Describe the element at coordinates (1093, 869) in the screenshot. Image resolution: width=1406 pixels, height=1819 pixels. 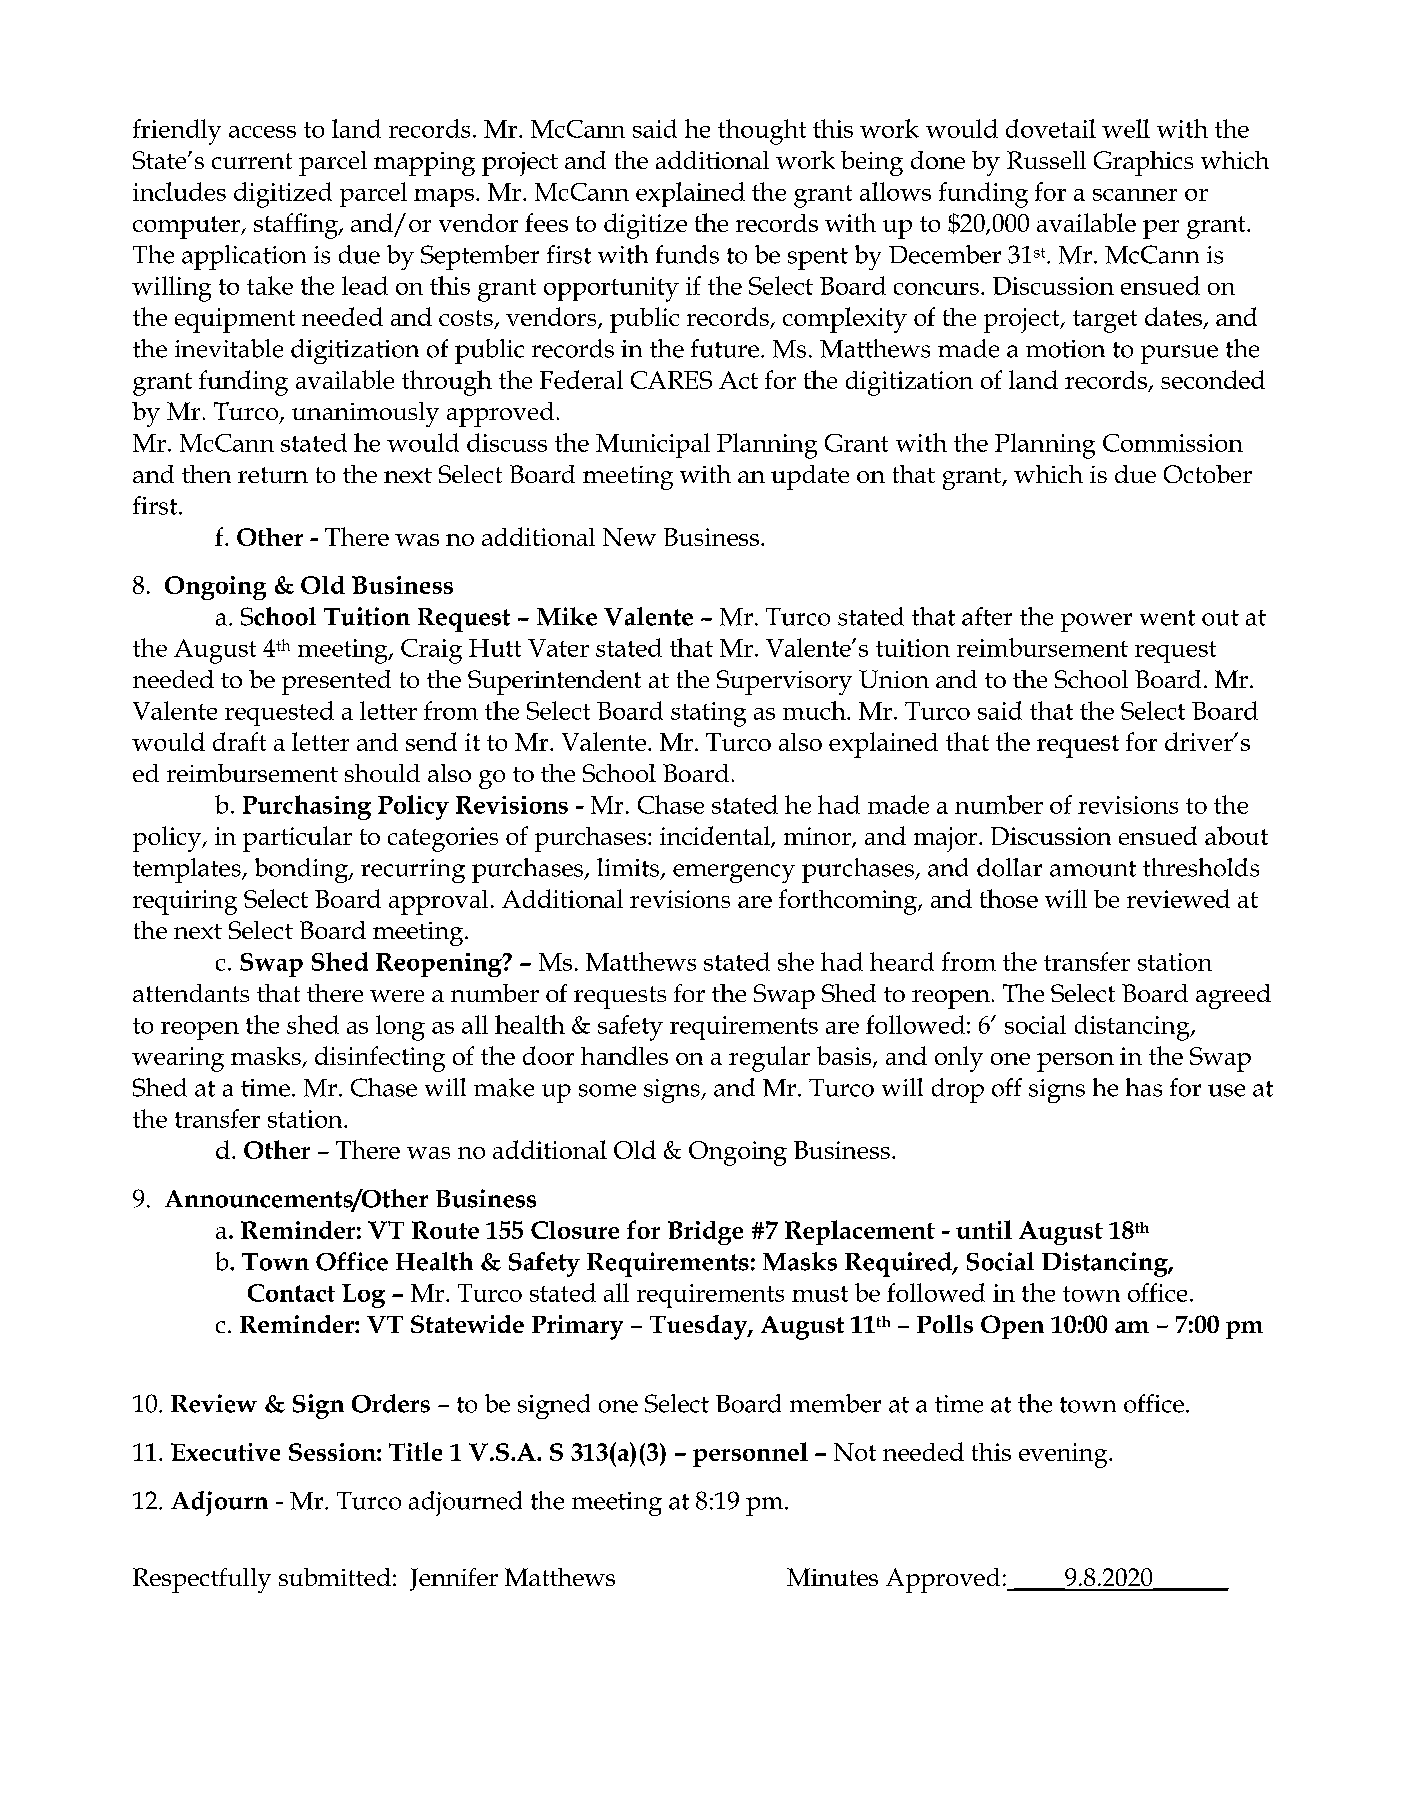
I see `amount` at that location.
